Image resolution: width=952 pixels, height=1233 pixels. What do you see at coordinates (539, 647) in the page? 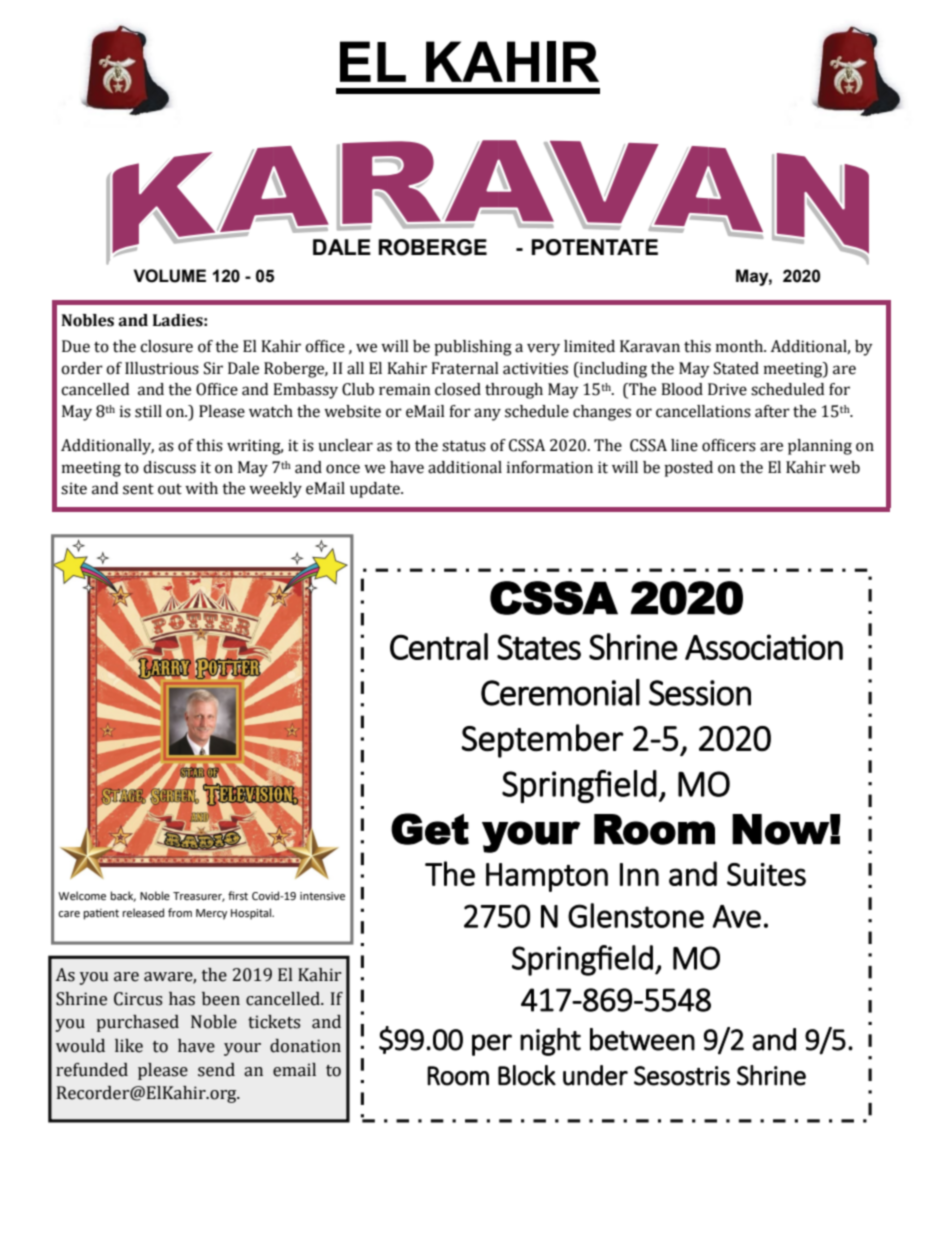
I see `States` at bounding box center [539, 647].
